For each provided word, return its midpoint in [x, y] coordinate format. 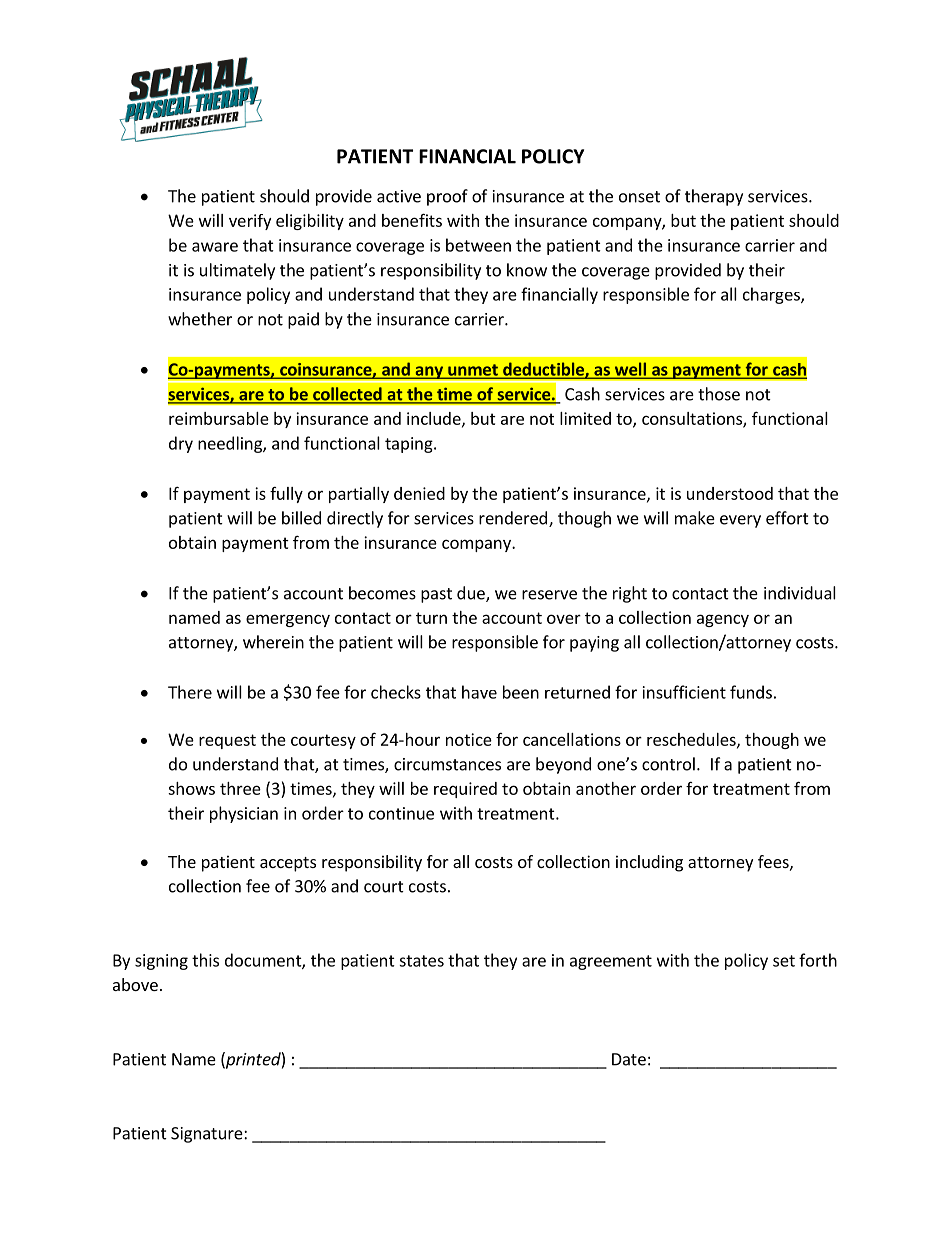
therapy [714, 197]
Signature [208, 1135]
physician [244, 814]
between [478, 245]
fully [286, 495]
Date [629, 1059]
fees [774, 862]
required [465, 790]
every [740, 521]
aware [215, 247]
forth [818, 960]
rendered [514, 519]
